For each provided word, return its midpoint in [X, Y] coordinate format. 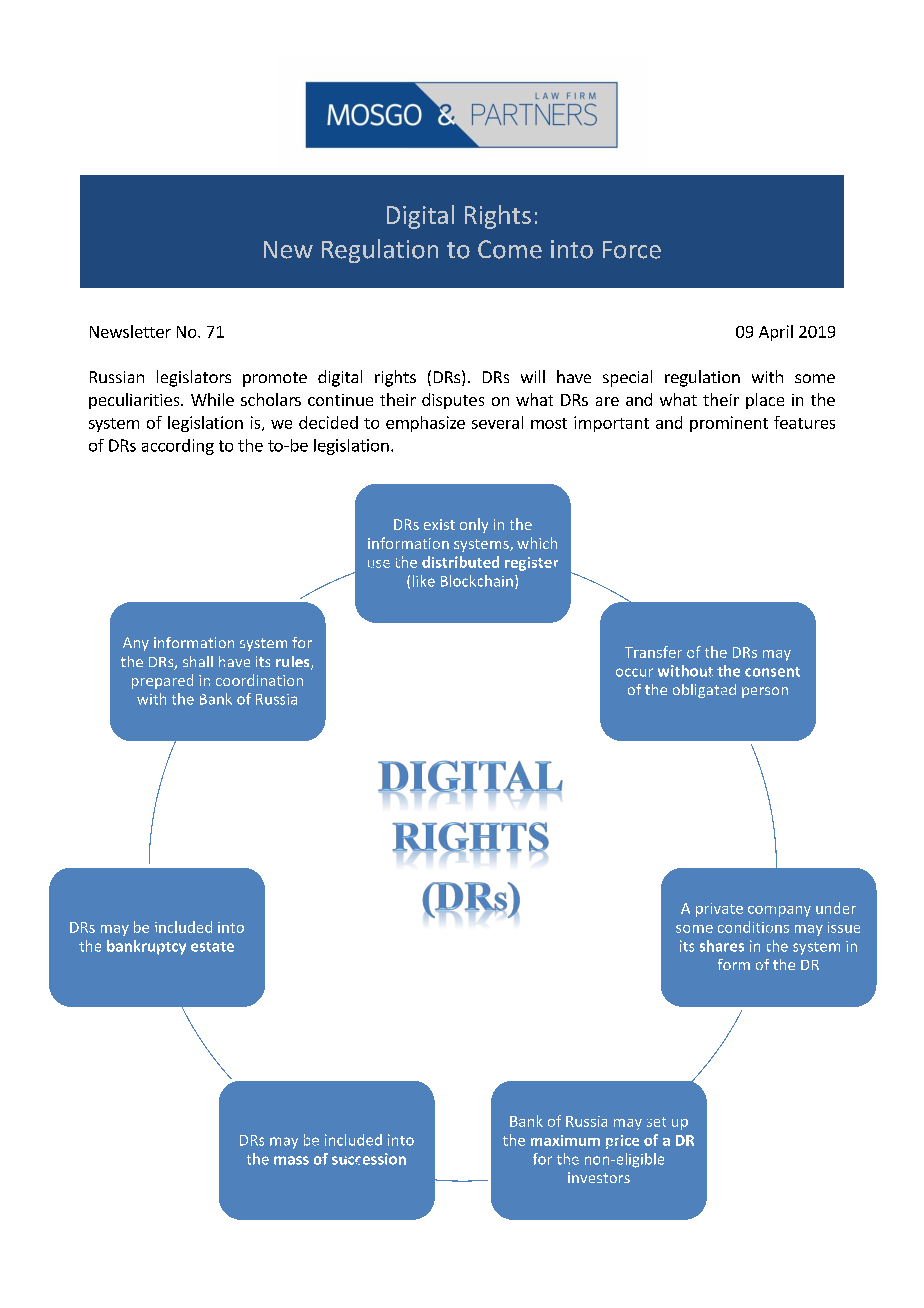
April [776, 333]
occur [634, 672]
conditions [753, 927]
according [178, 447]
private [719, 910]
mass [291, 1160]
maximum [565, 1140]
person [765, 692]
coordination [259, 680]
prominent [729, 424]
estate [212, 947]
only [474, 525]
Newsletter [130, 331]
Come [510, 249]
